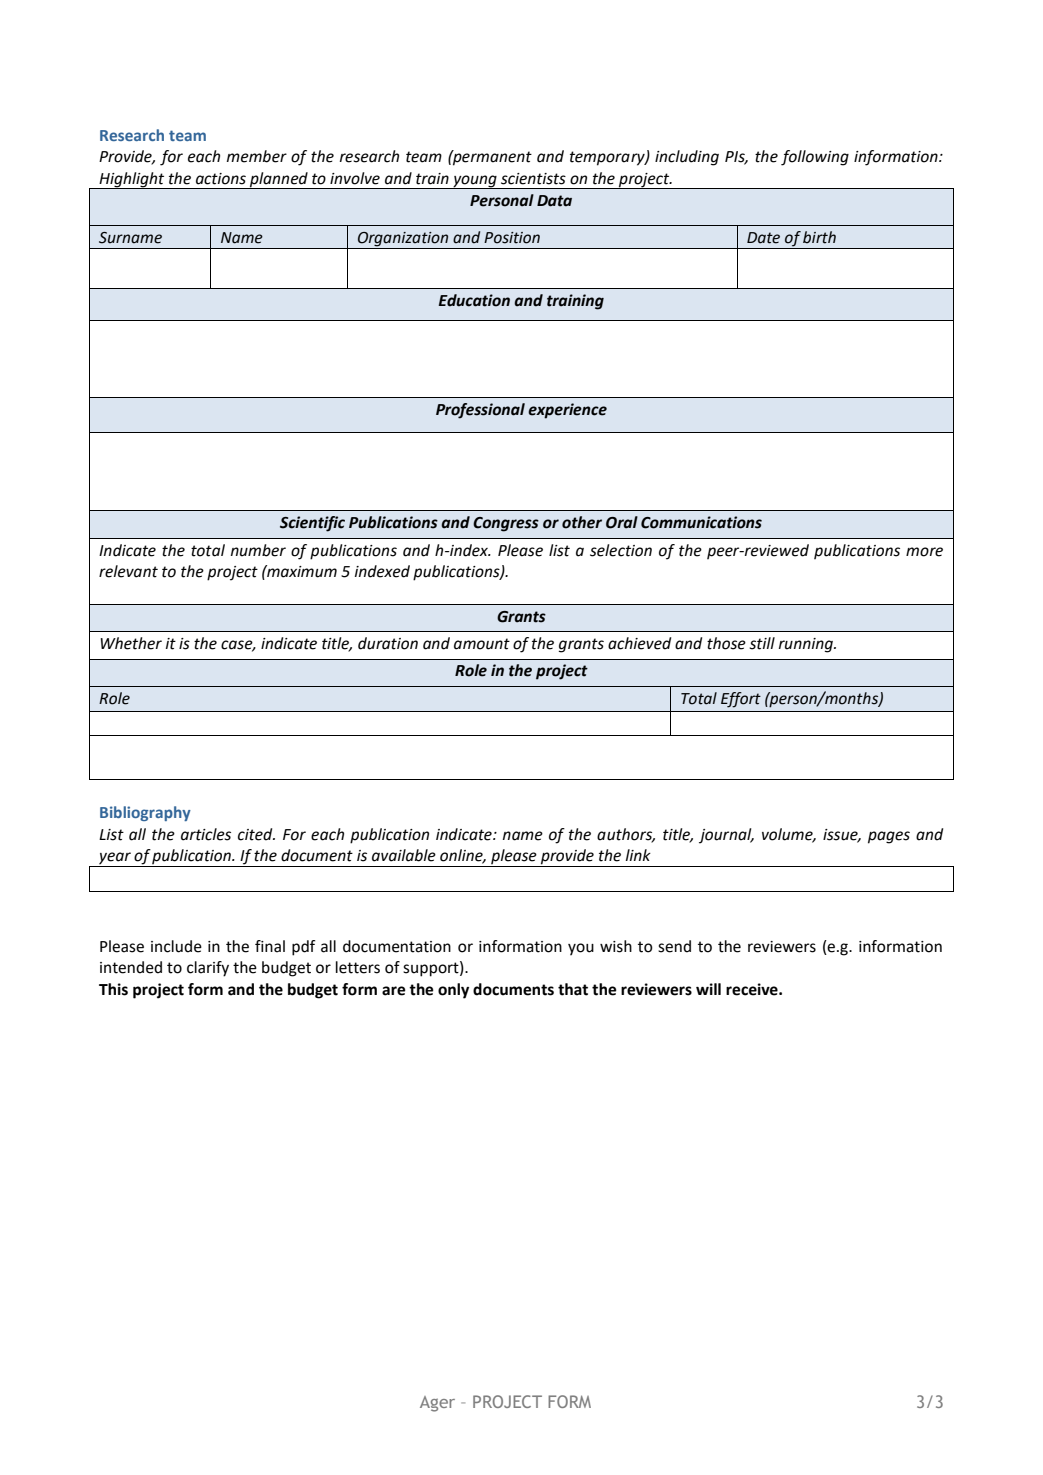  I want to click on Ager, so click(437, 1404).
